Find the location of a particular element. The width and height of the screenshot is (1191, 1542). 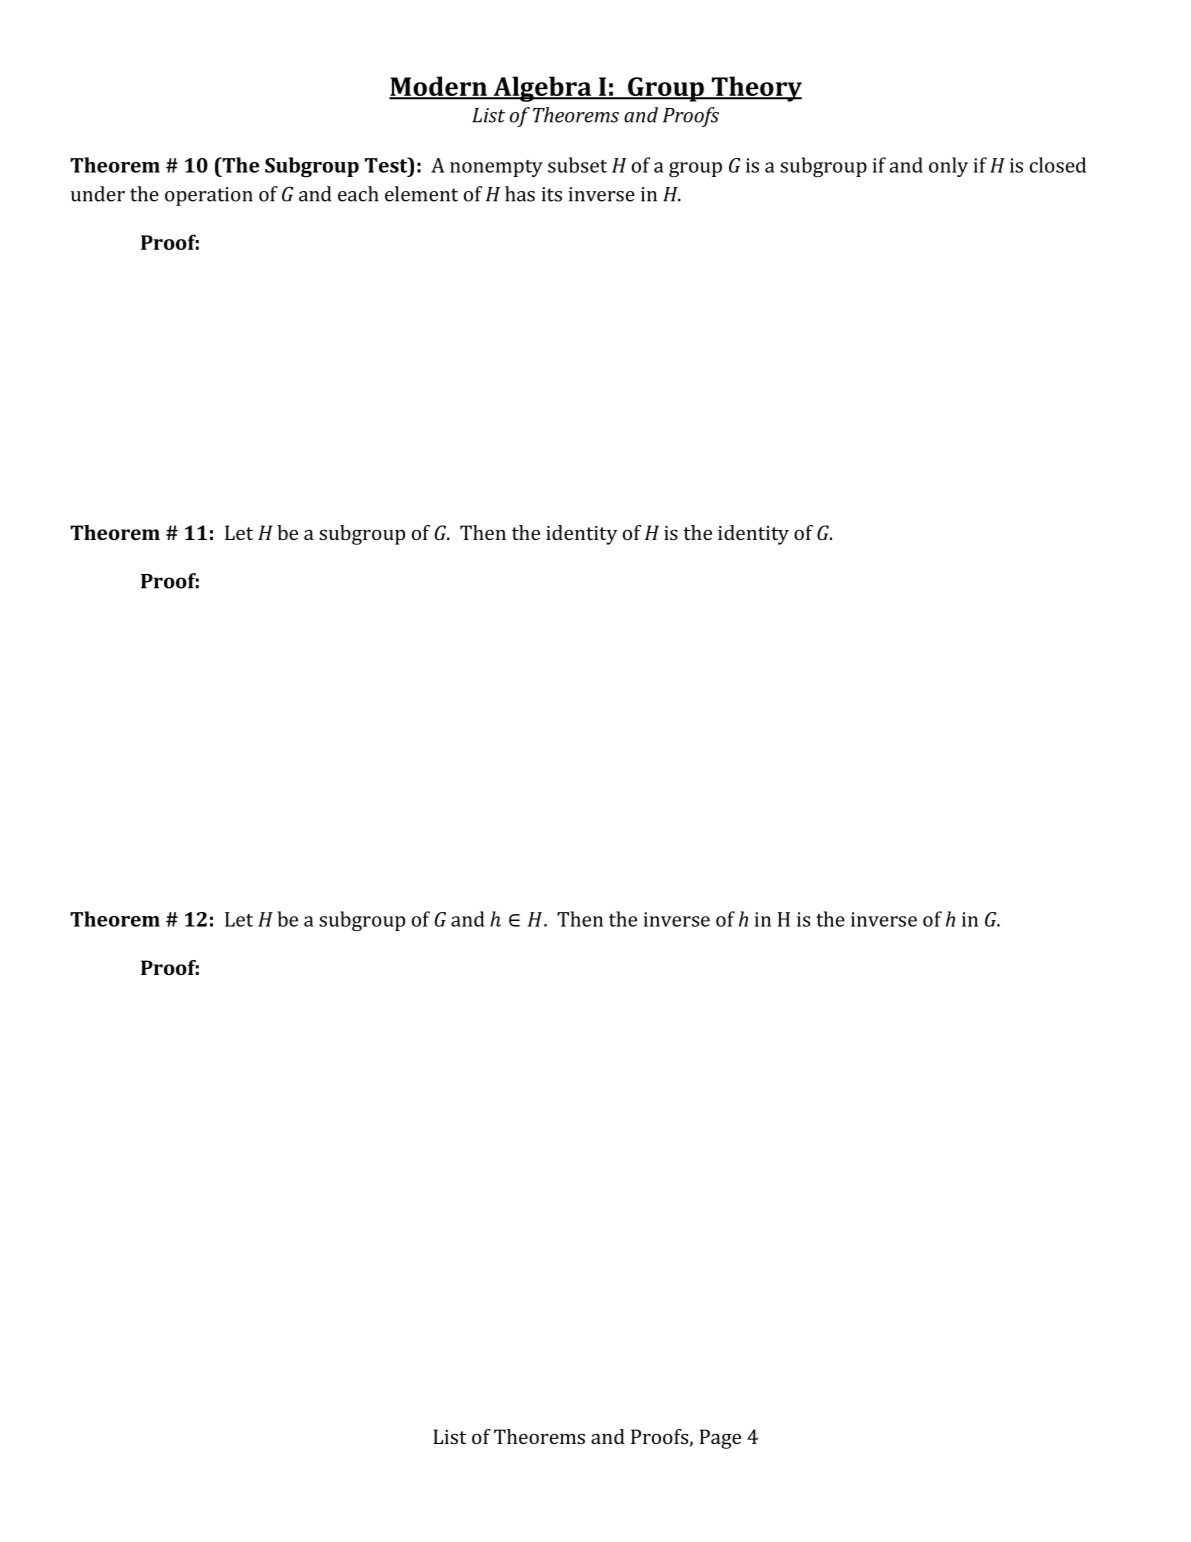

under is located at coordinates (98, 194).
